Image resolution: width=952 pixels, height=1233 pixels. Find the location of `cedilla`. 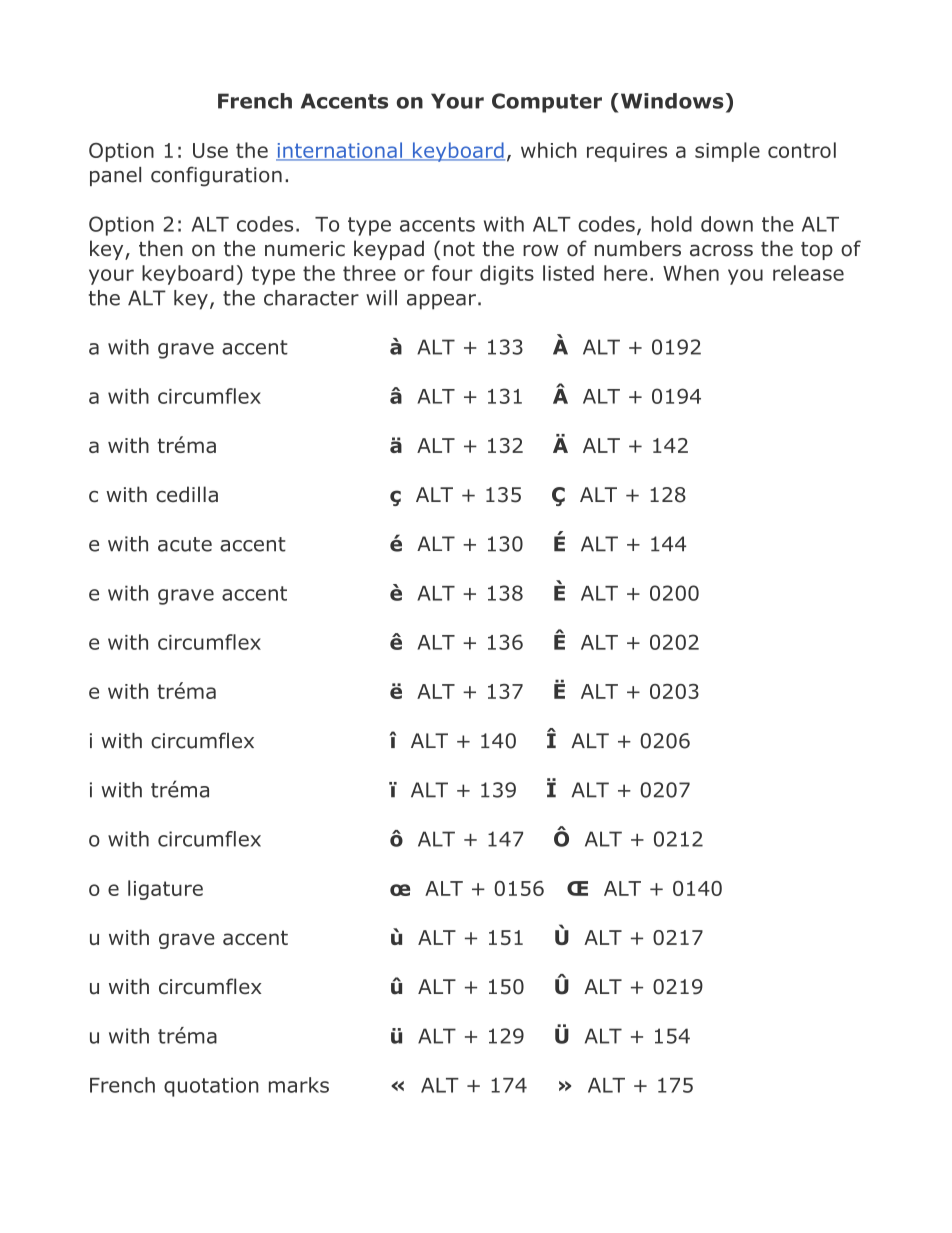

cedilla is located at coordinates (187, 494).
